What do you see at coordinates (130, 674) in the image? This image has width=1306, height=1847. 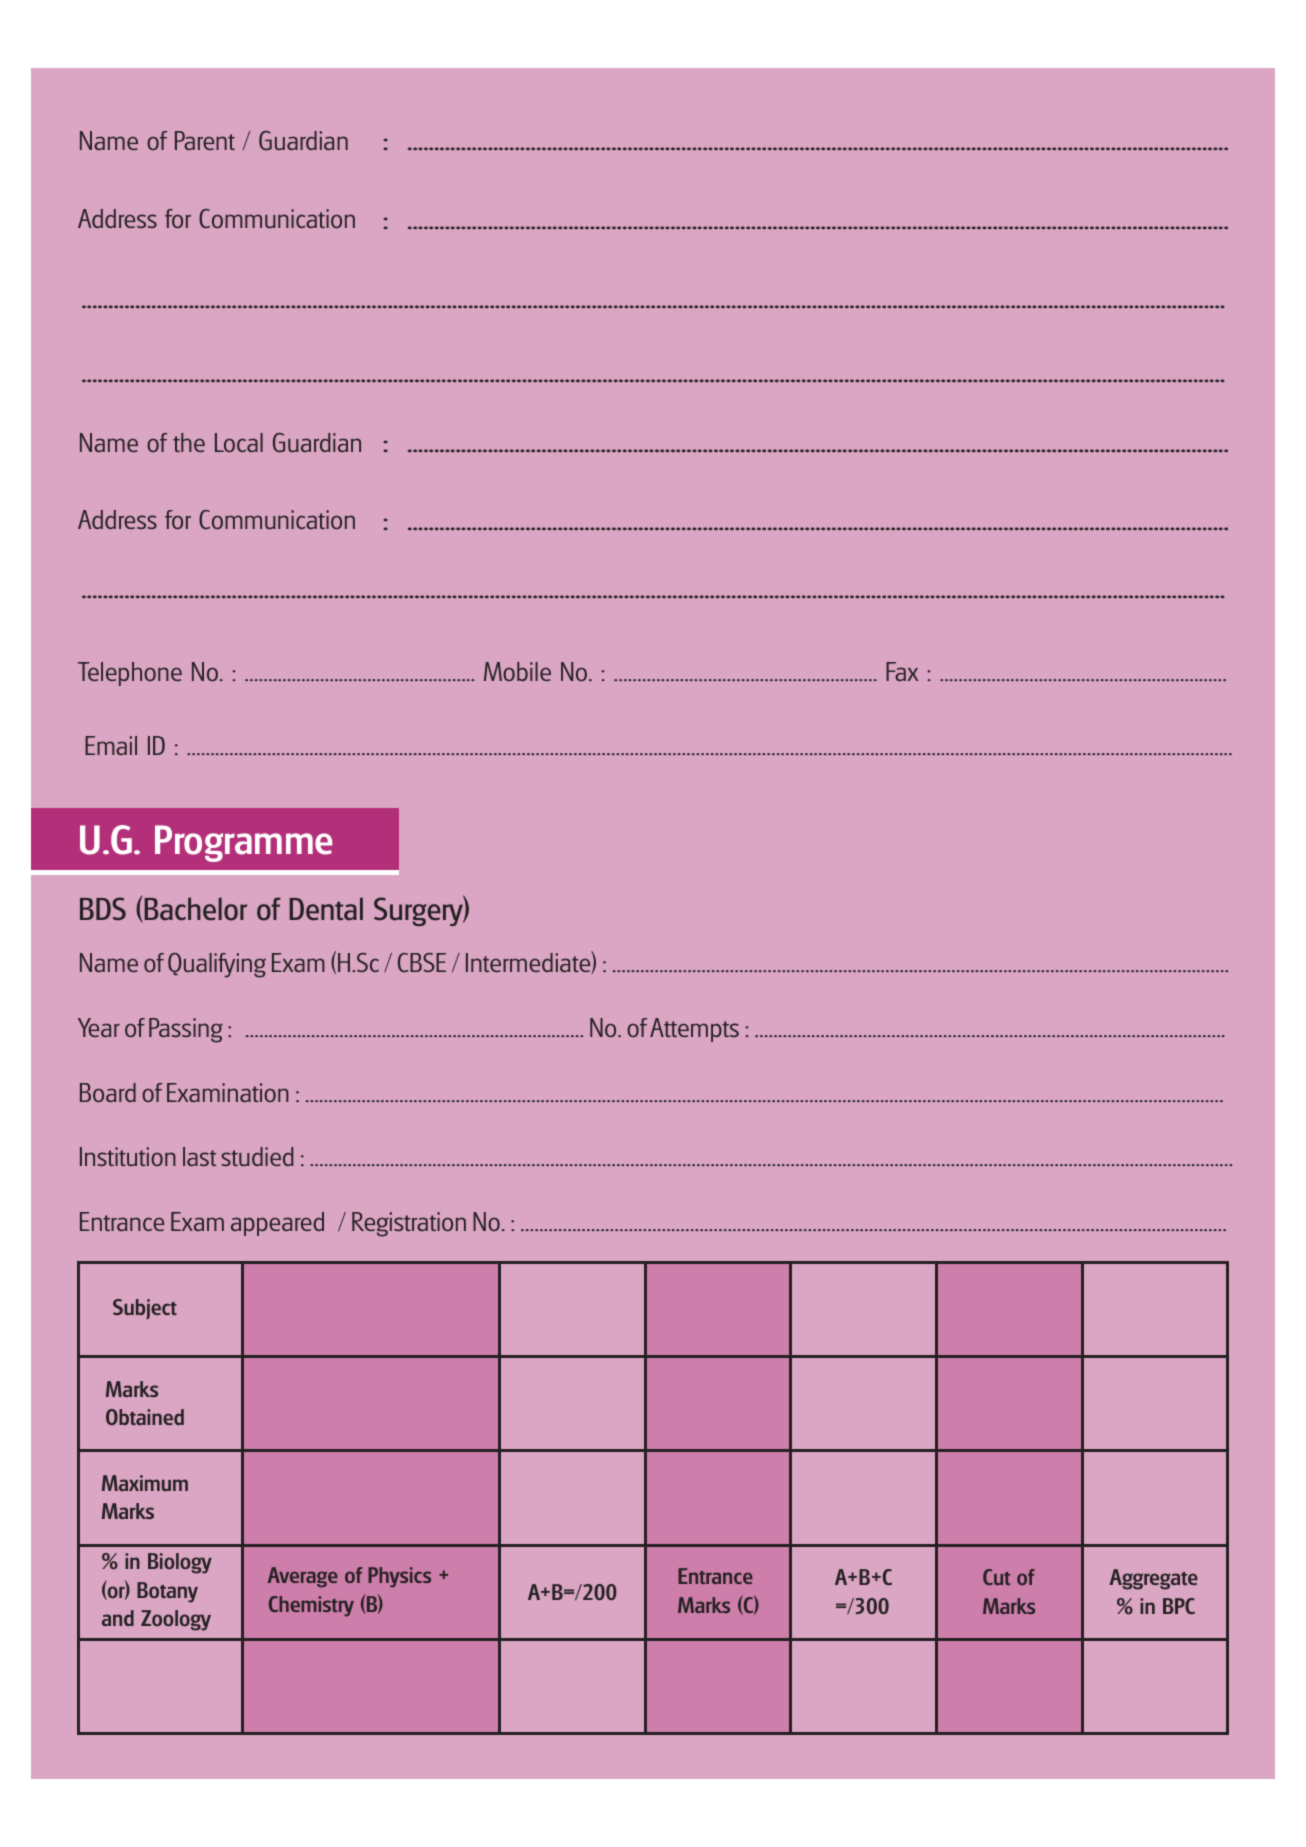 I see `Telephone` at bounding box center [130, 674].
